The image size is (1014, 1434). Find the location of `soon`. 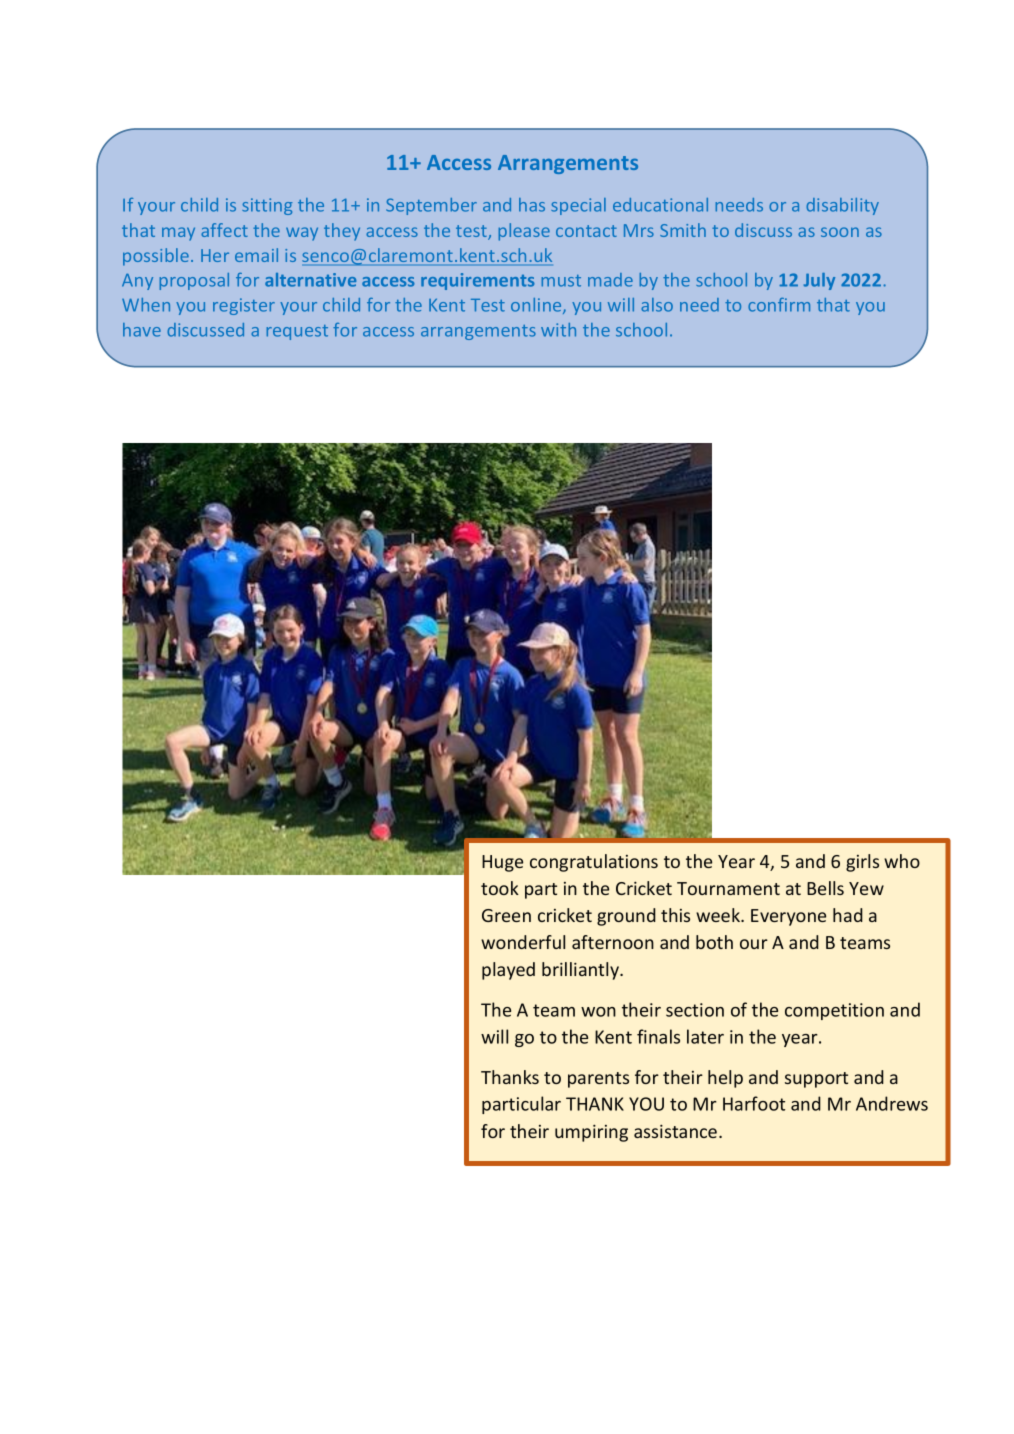

soon is located at coordinates (840, 232).
